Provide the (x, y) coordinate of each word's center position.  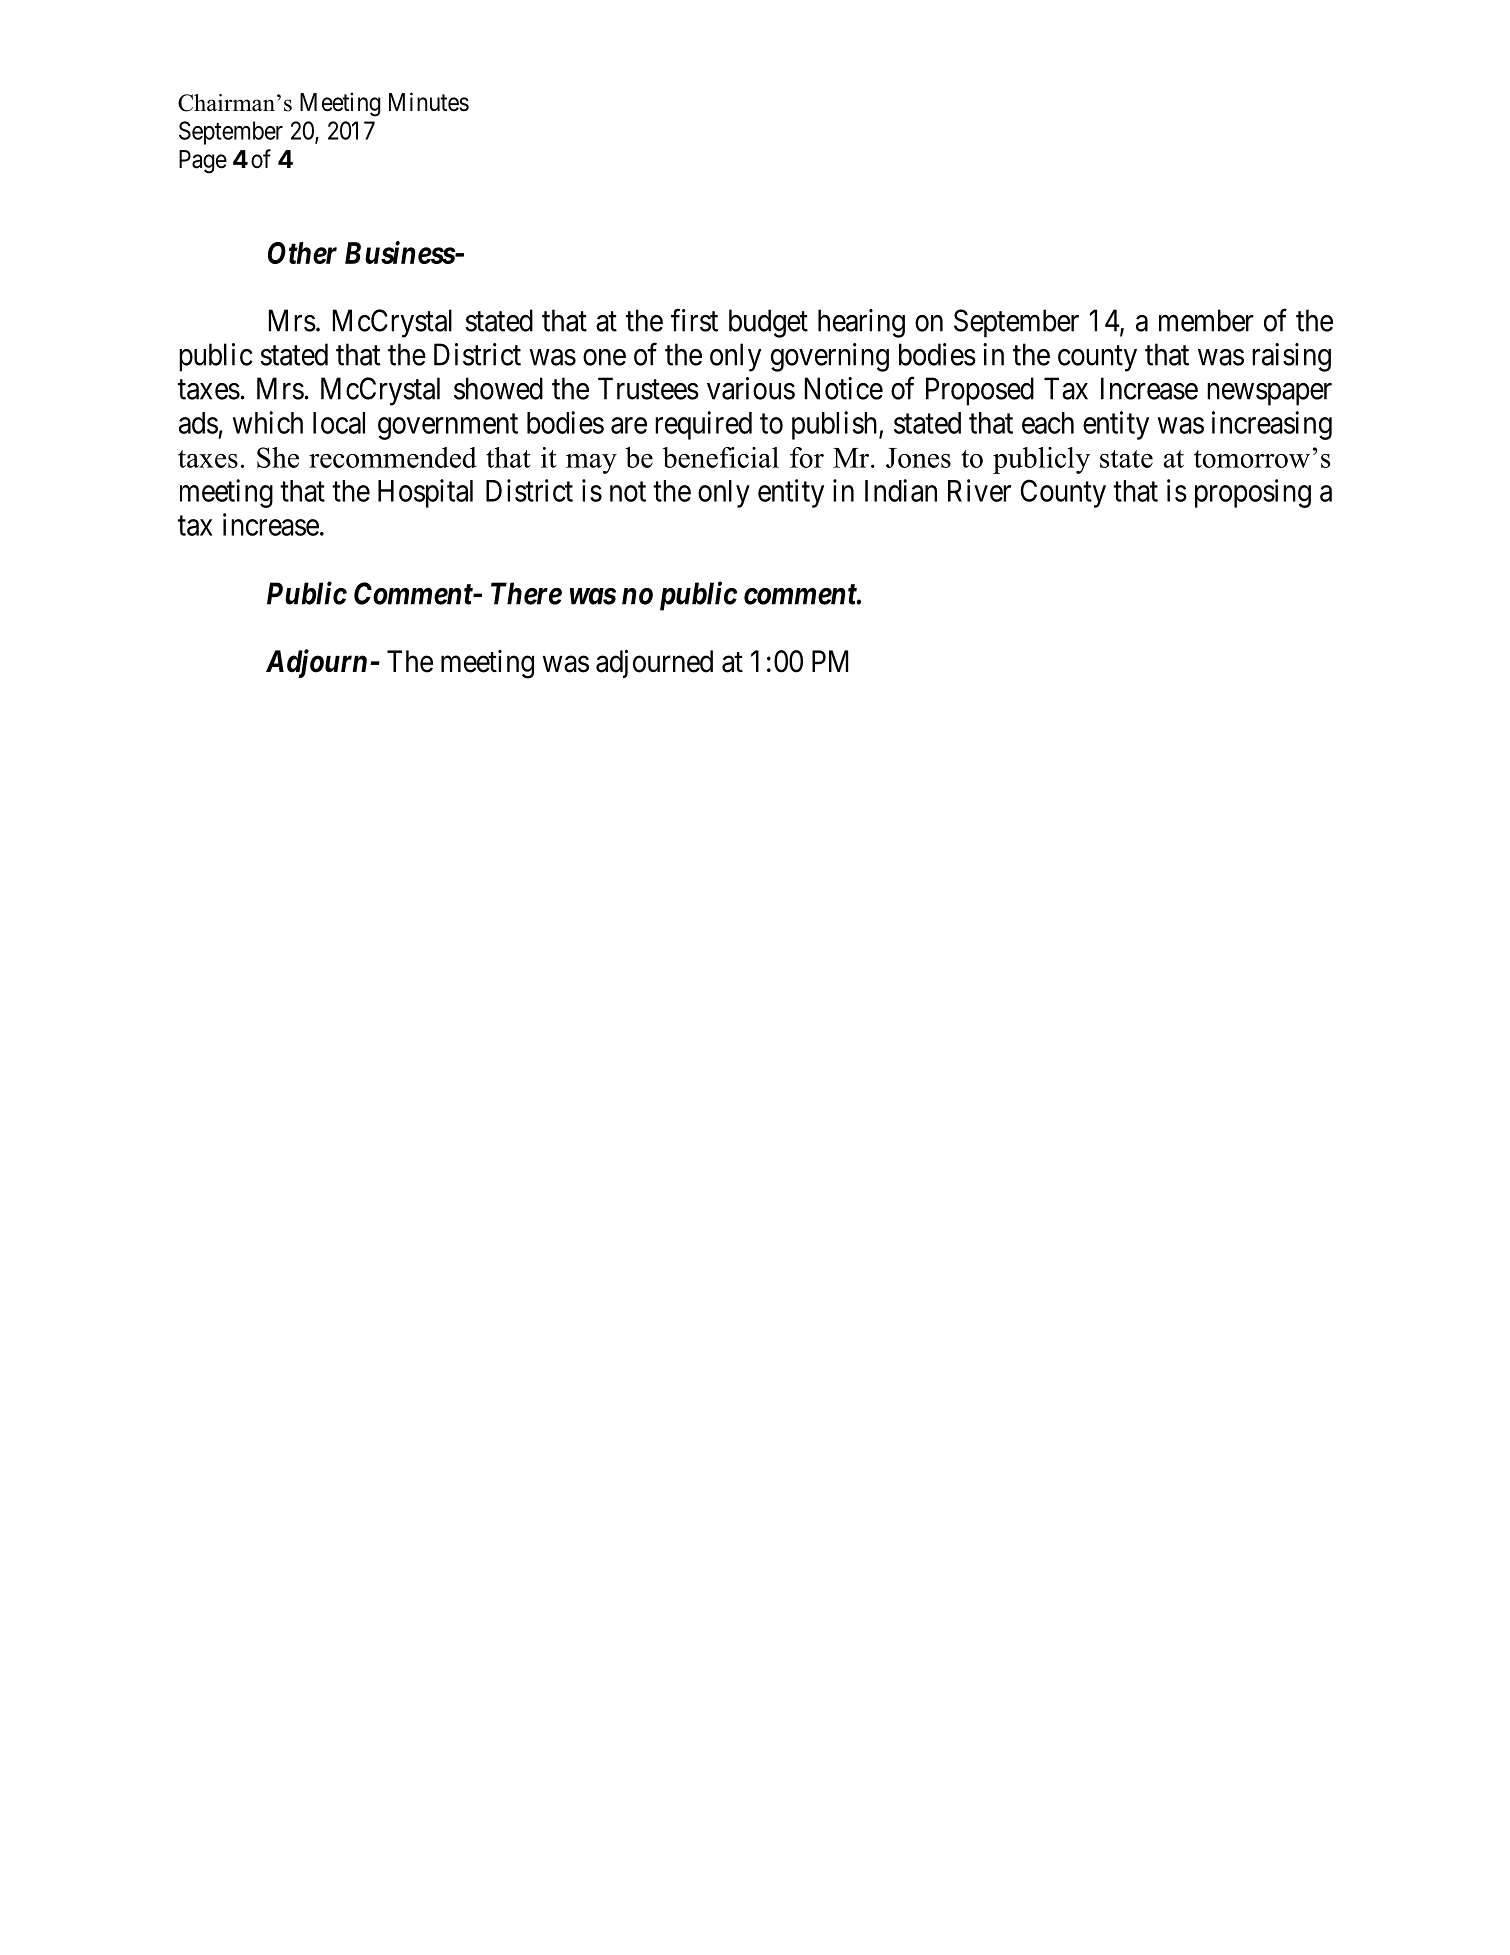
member (1206, 320)
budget (768, 323)
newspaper (1269, 394)
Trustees (648, 388)
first (694, 320)
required (703, 425)
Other (302, 253)
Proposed (980, 391)
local (339, 423)
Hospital (425, 493)
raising (1291, 357)
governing (830, 357)
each (1048, 423)
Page (203, 162)
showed (498, 388)
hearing (861, 323)
